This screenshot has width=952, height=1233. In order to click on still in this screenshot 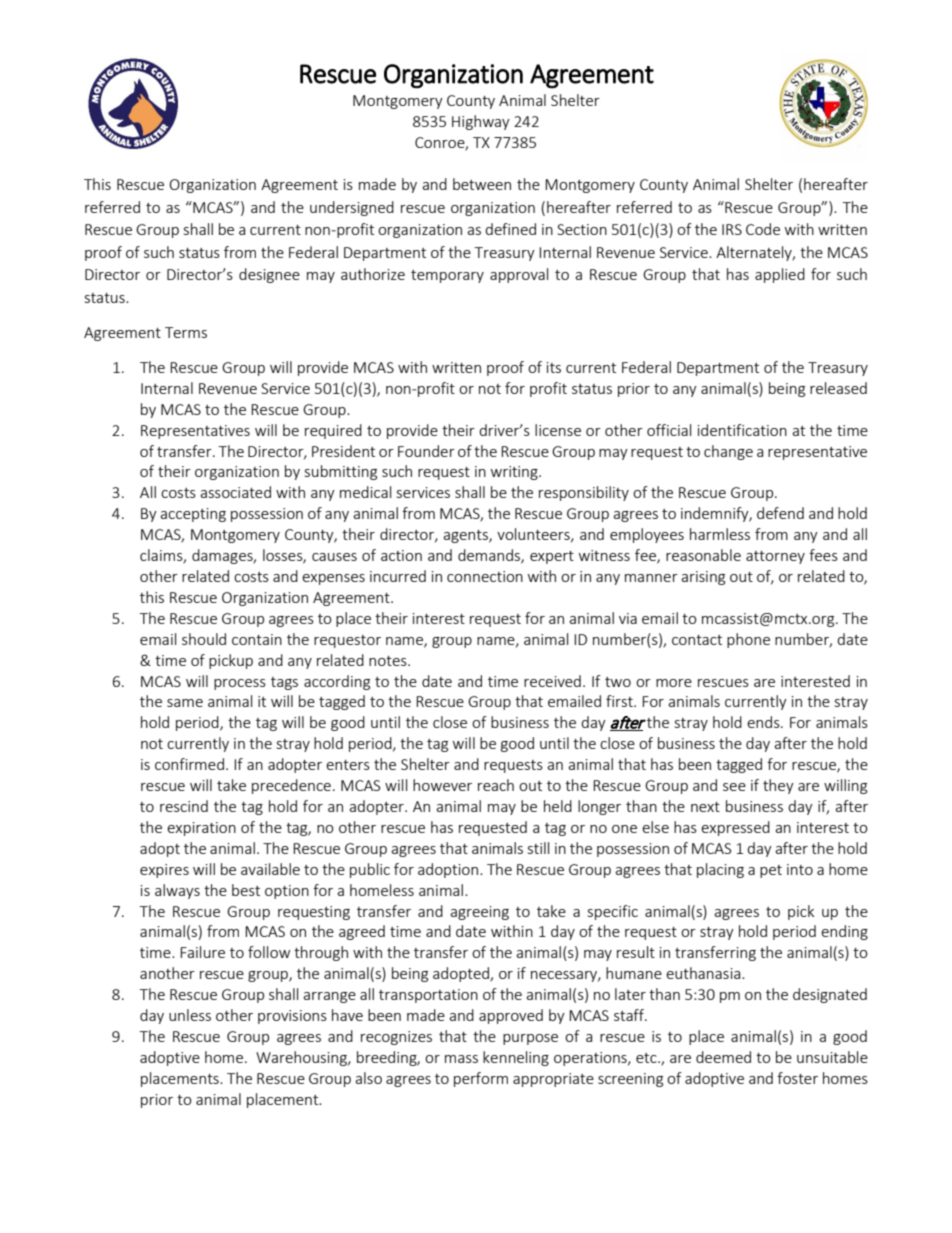, I will do `click(538, 848)`.
